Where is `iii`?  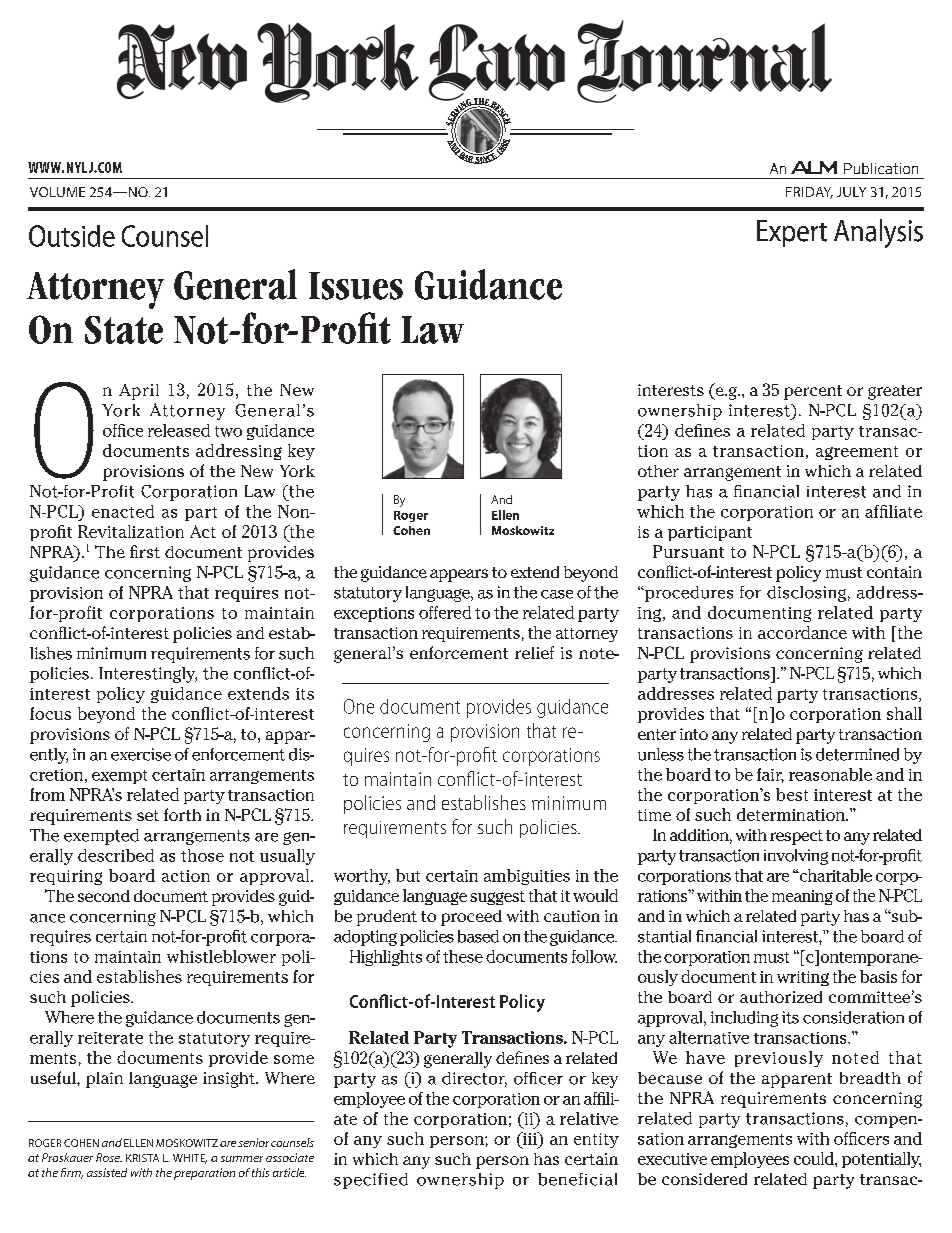
iii is located at coordinates (530, 1138).
